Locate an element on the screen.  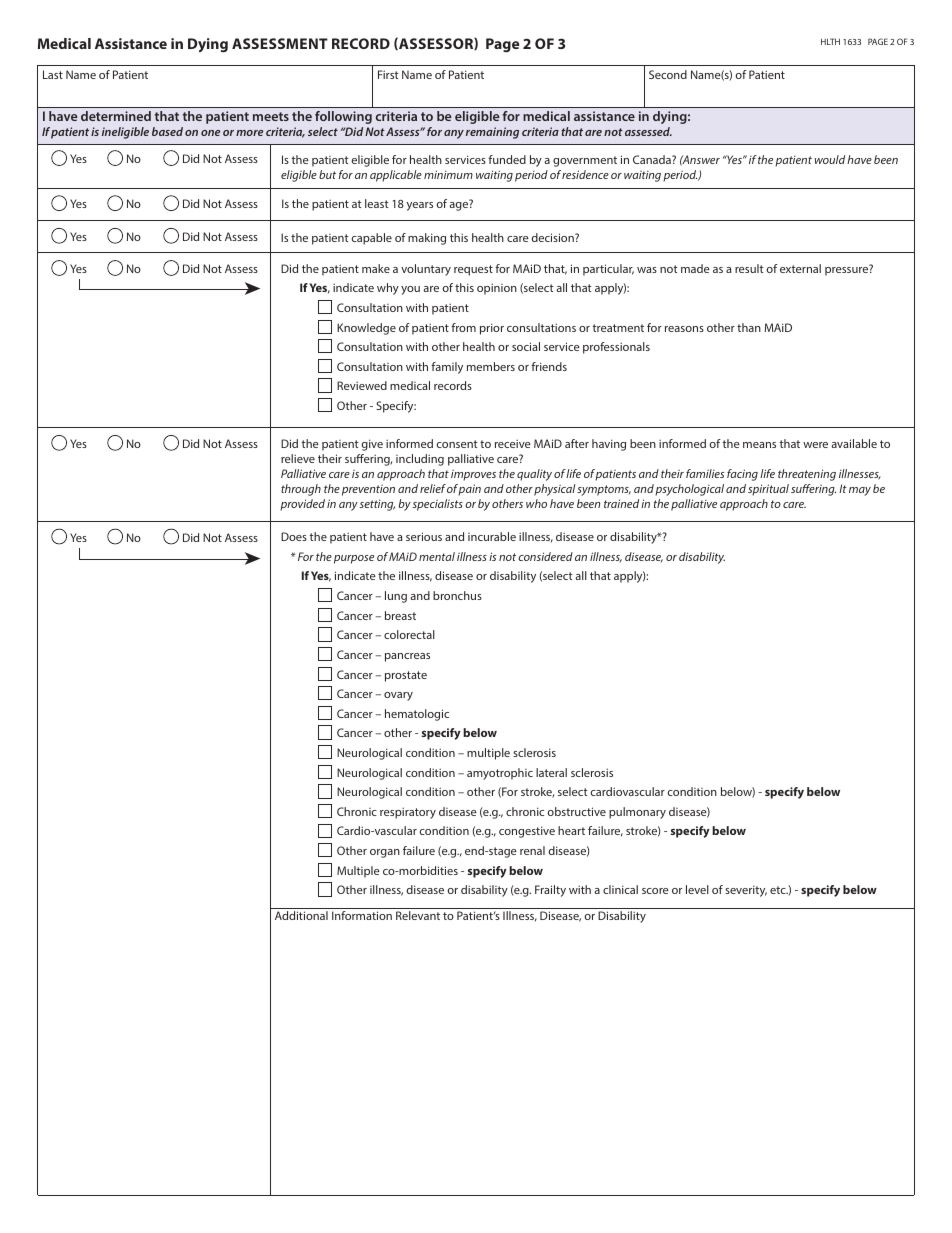
hematologic is located at coordinates (417, 715).
